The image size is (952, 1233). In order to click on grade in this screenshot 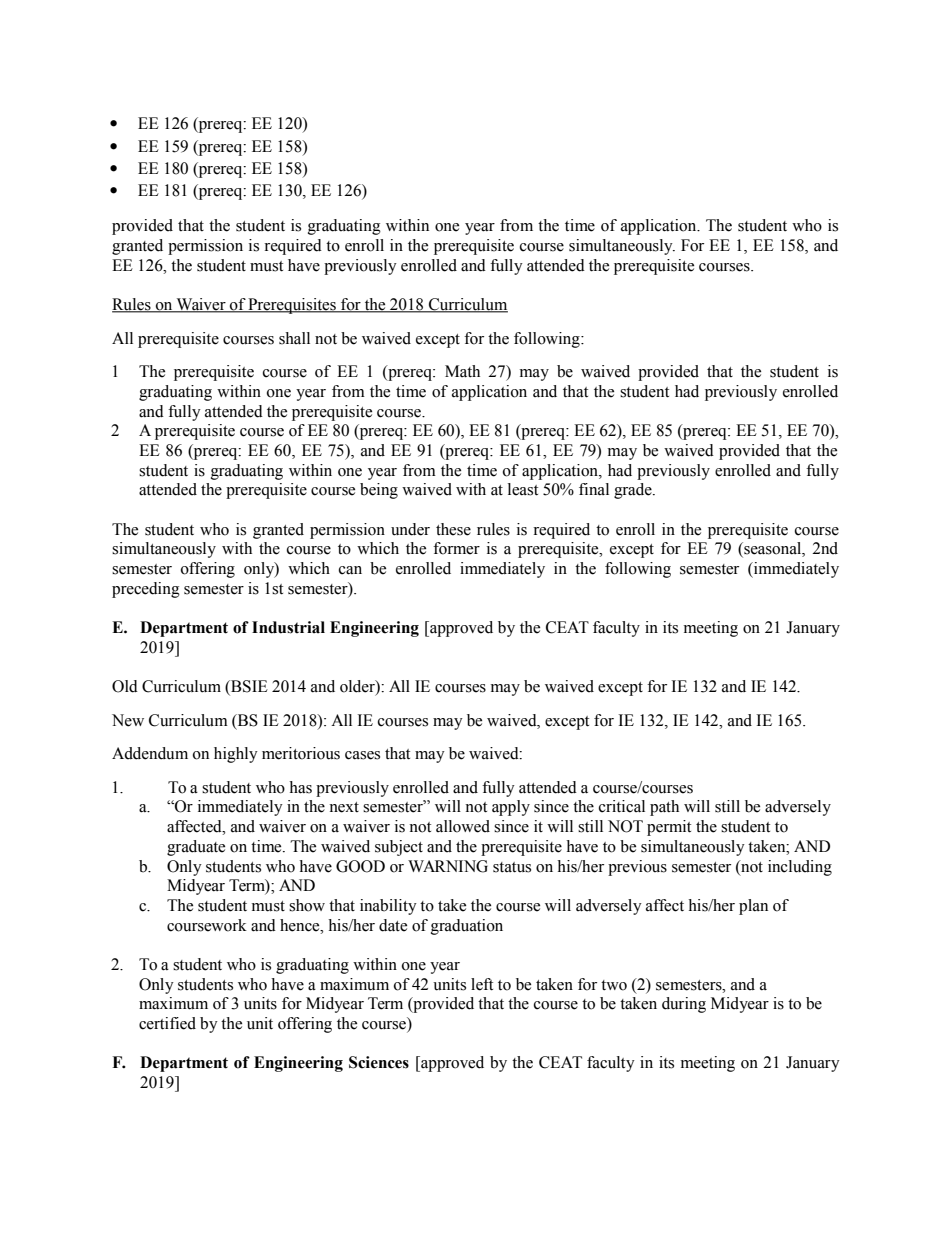, I will do `click(634, 491)`.
